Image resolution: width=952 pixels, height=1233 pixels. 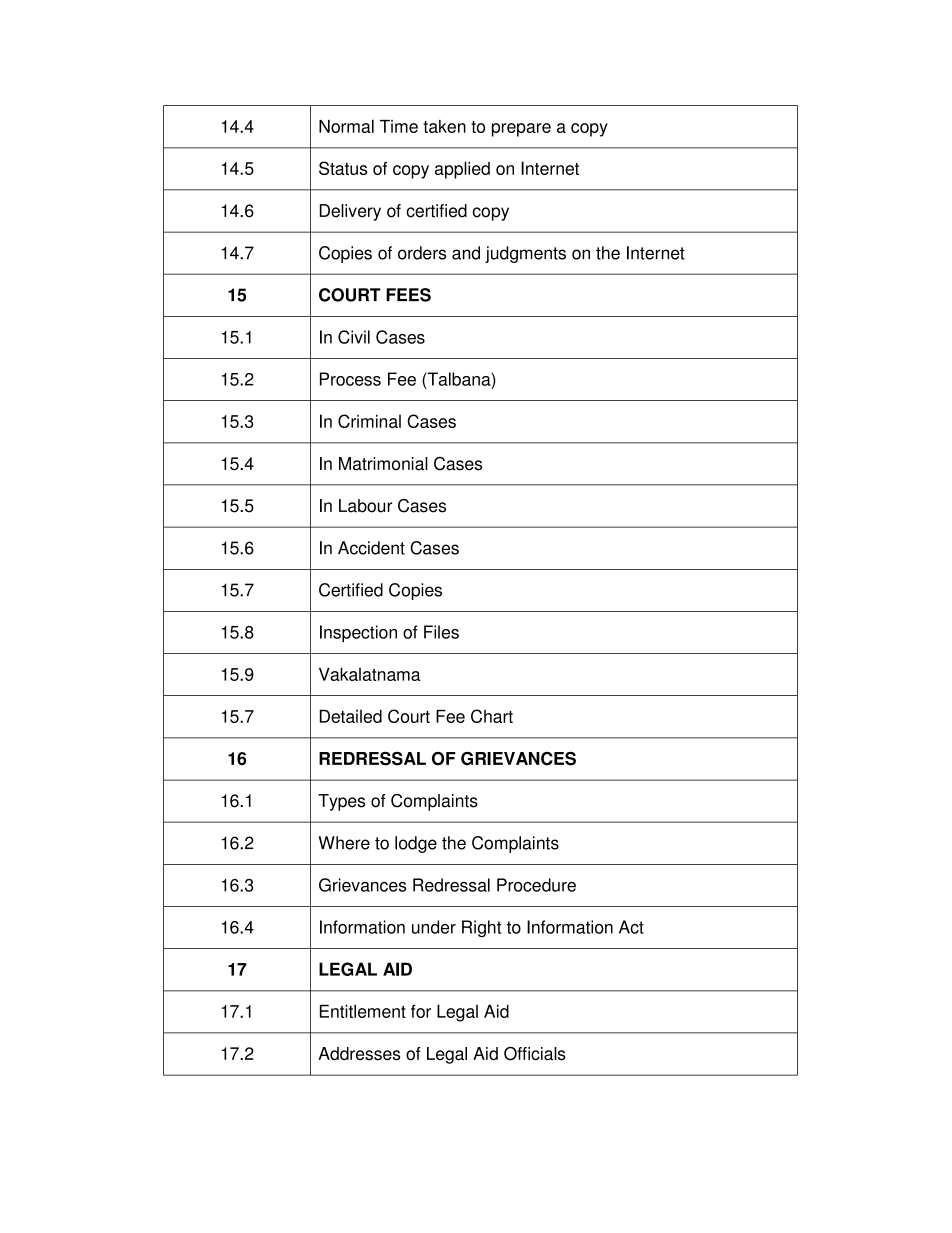 What do you see at coordinates (371, 548) in the screenshot?
I see `Accident` at bounding box center [371, 548].
